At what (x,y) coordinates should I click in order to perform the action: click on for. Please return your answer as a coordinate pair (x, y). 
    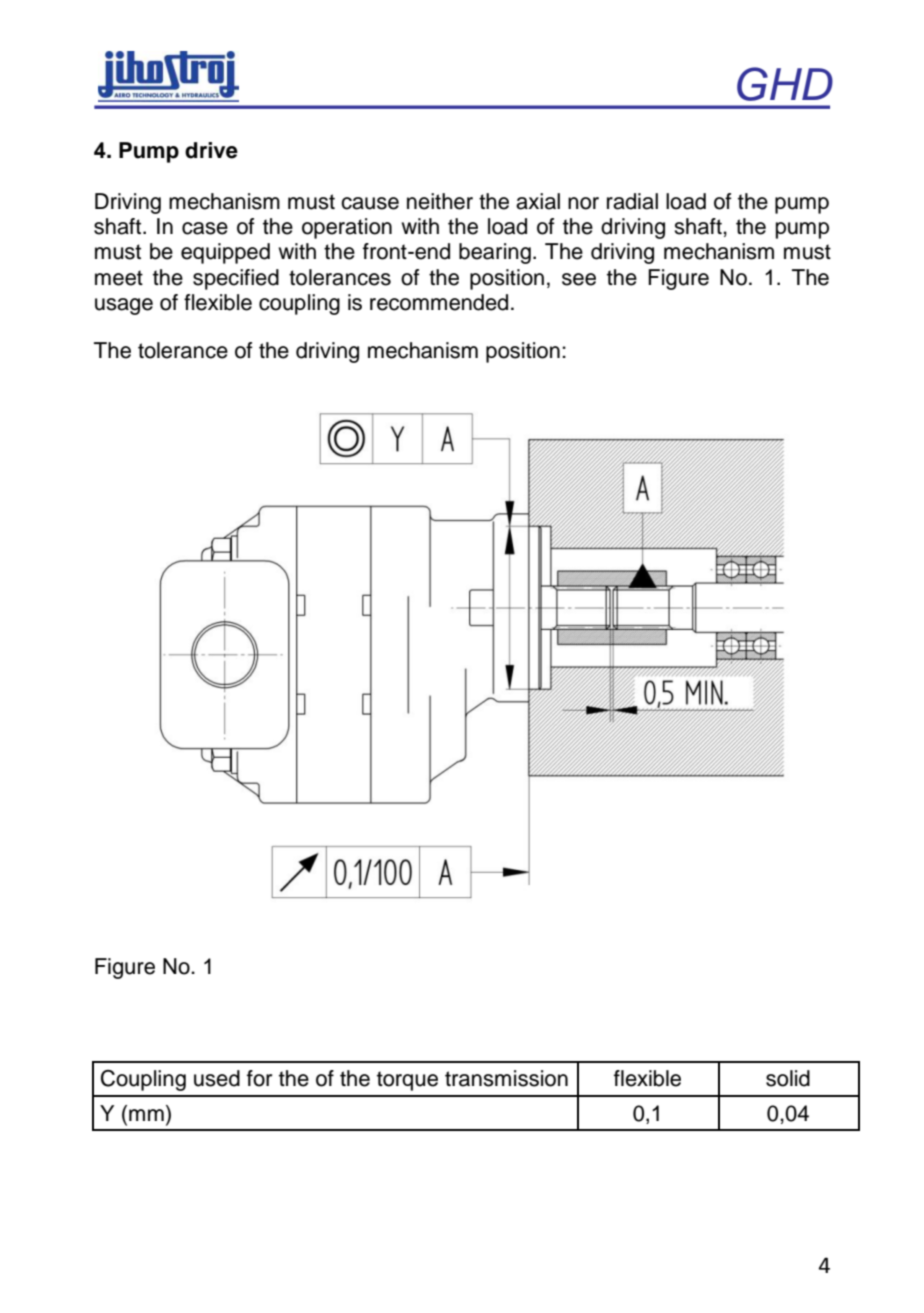
    Looking at the image, I should click on (259, 1078).
